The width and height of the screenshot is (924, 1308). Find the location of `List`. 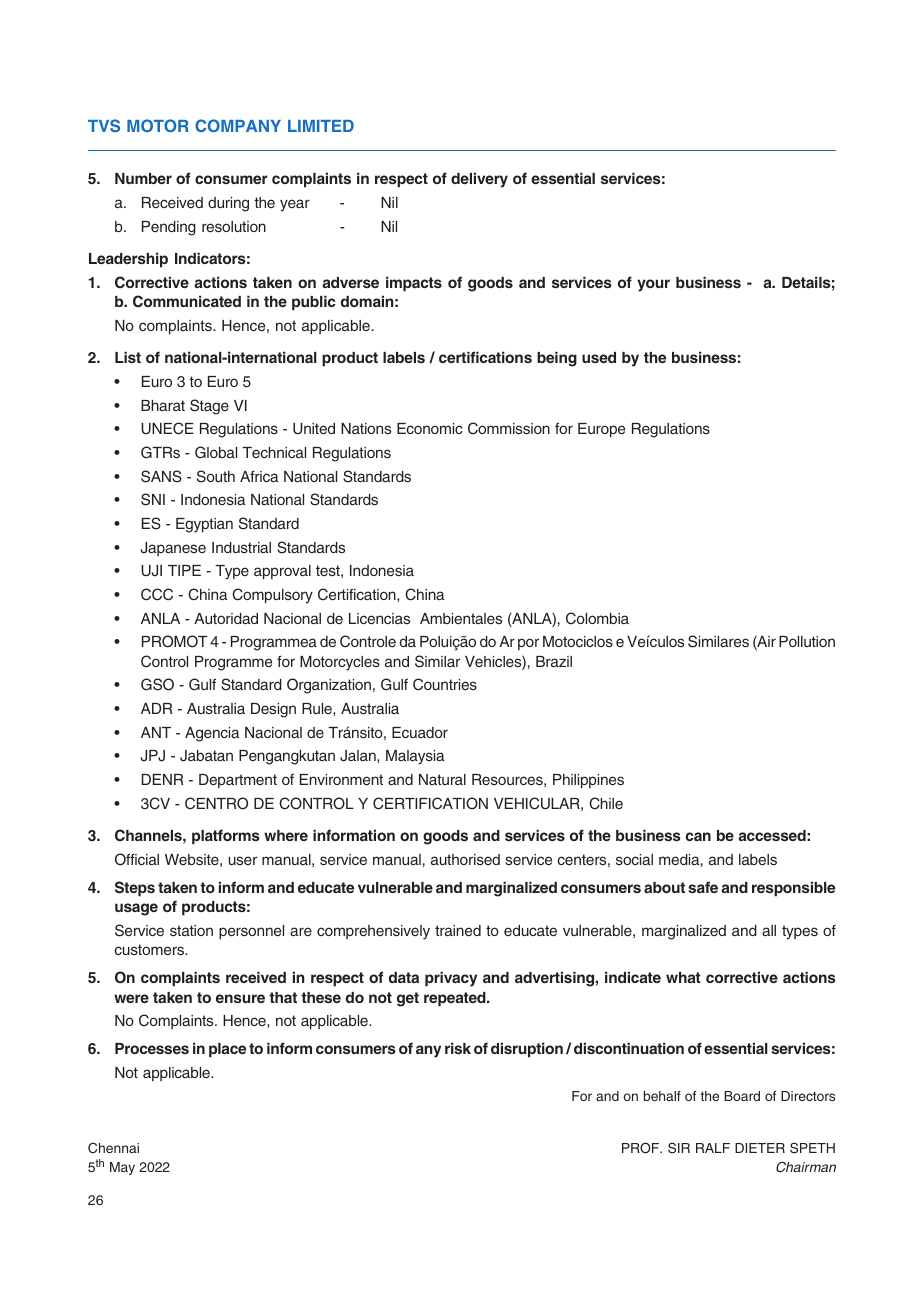

List is located at coordinates (128, 357).
